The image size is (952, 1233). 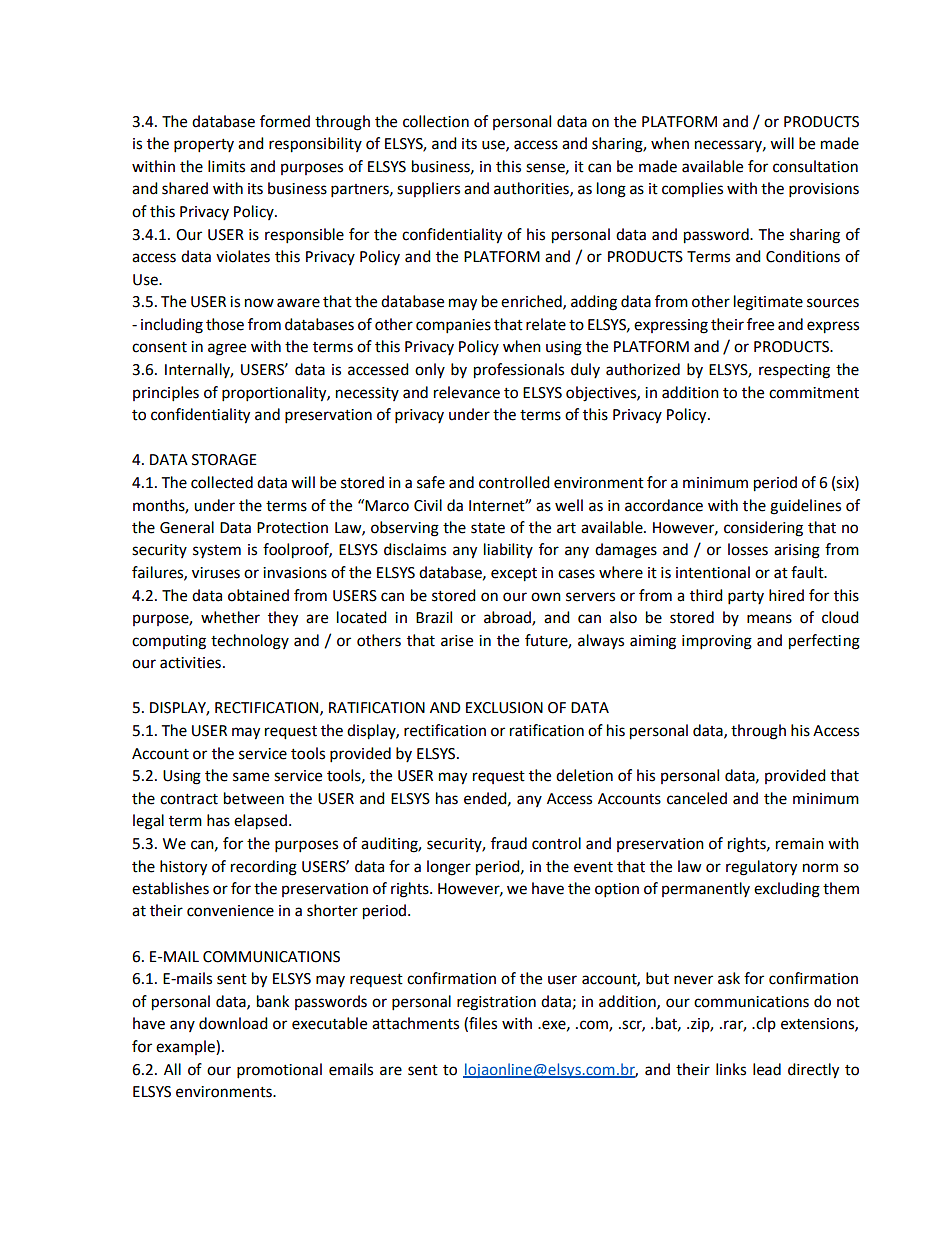 I want to click on download, so click(x=233, y=1023).
